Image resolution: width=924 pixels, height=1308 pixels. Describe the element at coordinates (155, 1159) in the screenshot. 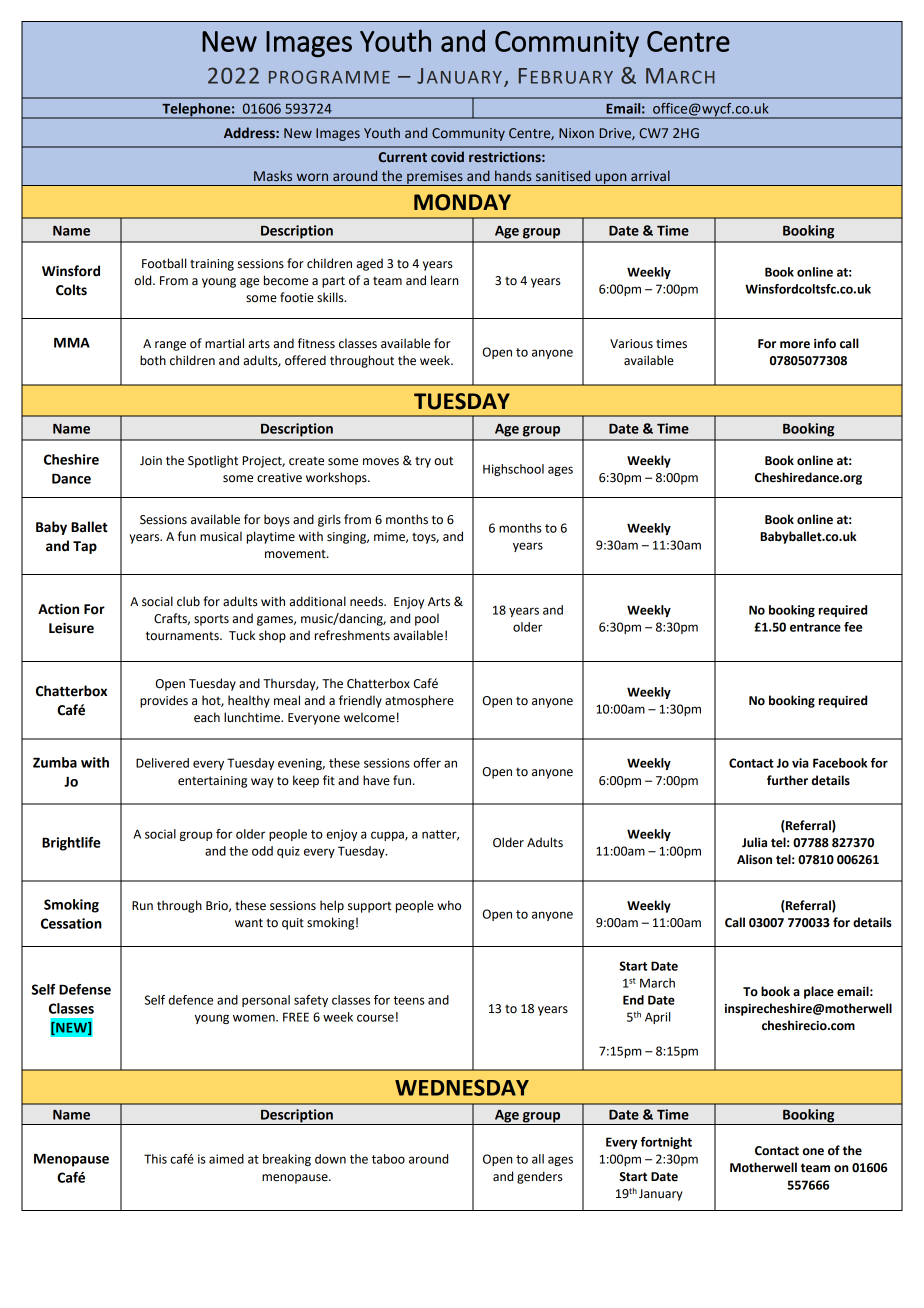

I see `This` at that location.
